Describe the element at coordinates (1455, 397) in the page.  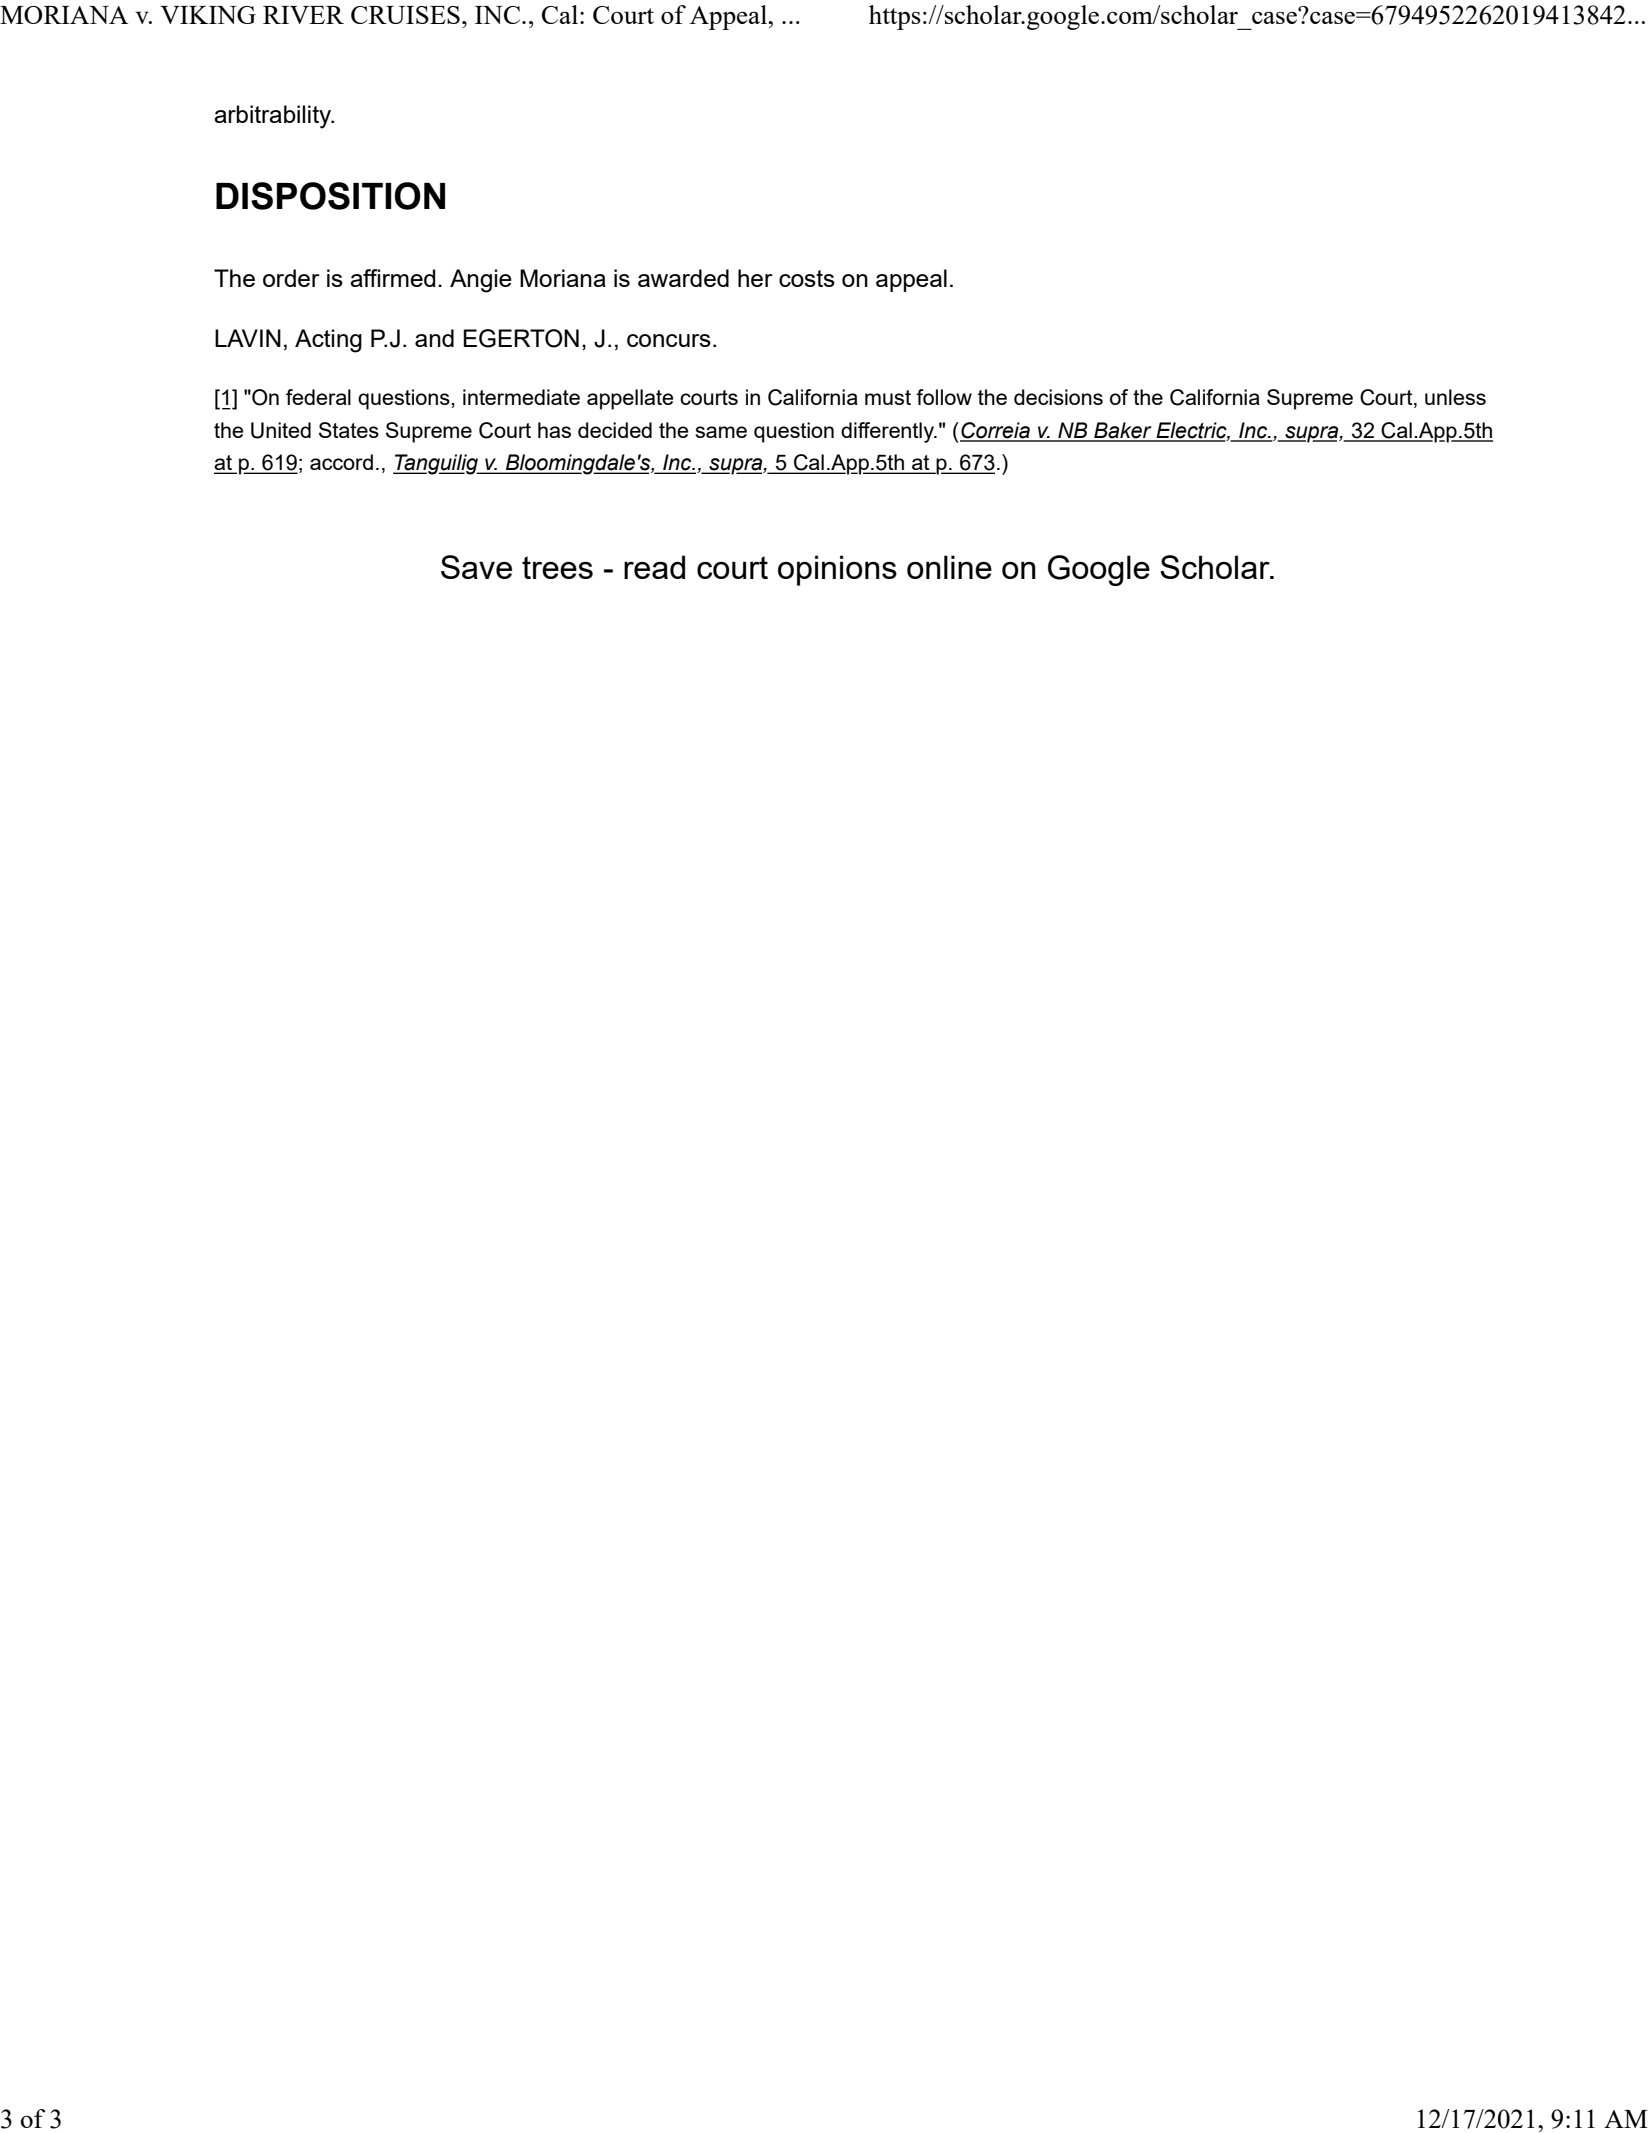
I see `unless` at that location.
